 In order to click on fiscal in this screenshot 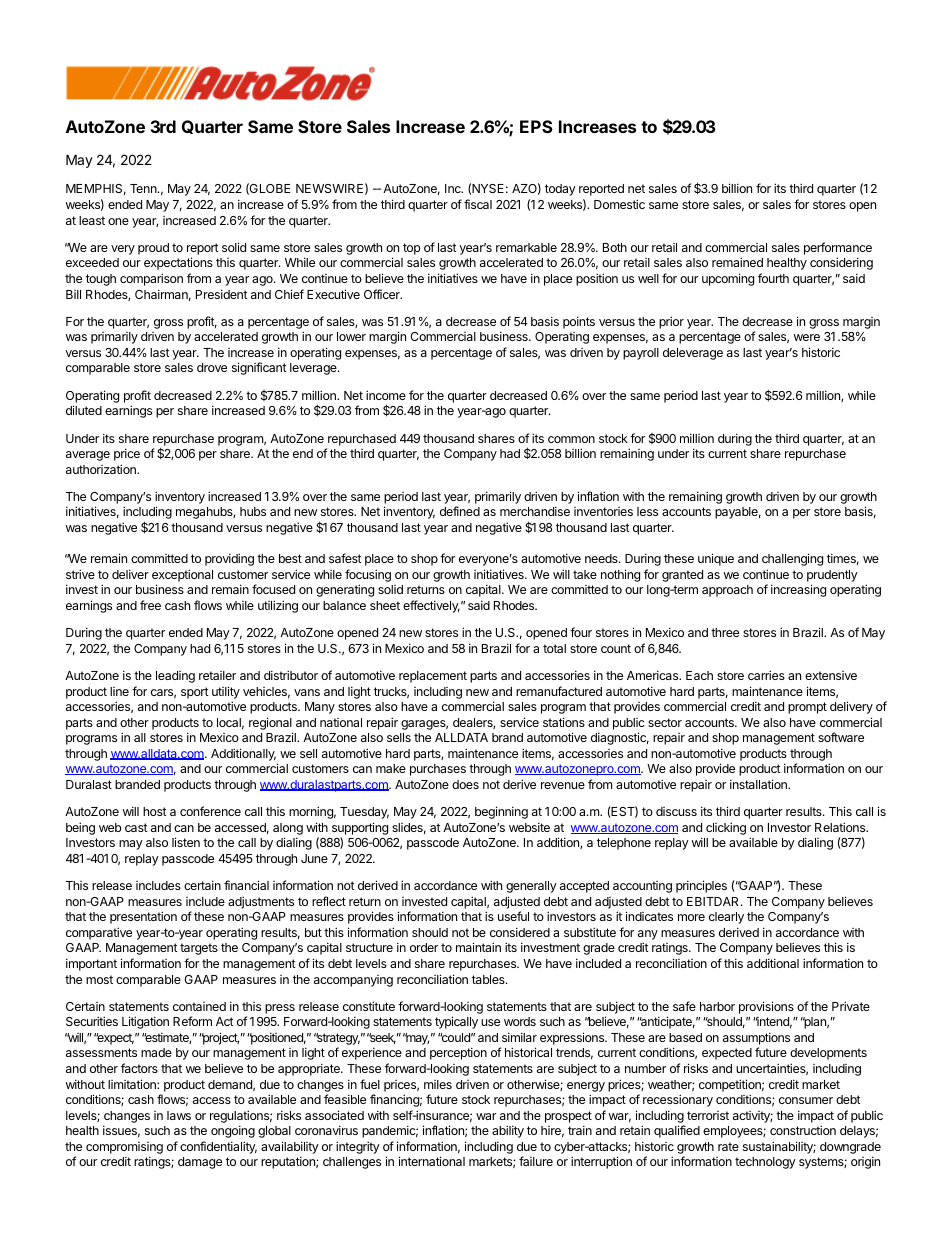, I will do `click(478, 204)`.
